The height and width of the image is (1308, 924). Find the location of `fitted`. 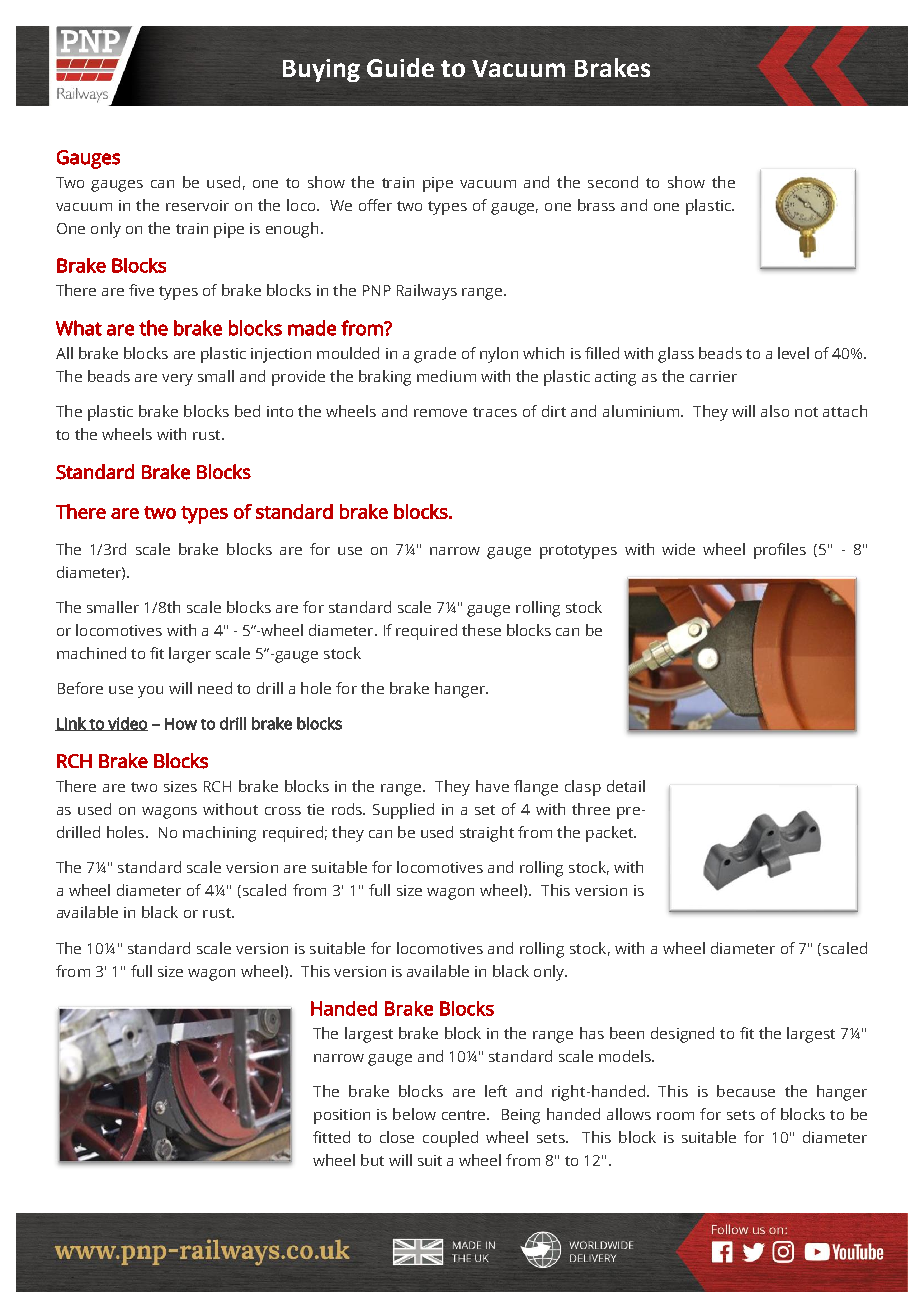

fitted is located at coordinates (331, 1137).
